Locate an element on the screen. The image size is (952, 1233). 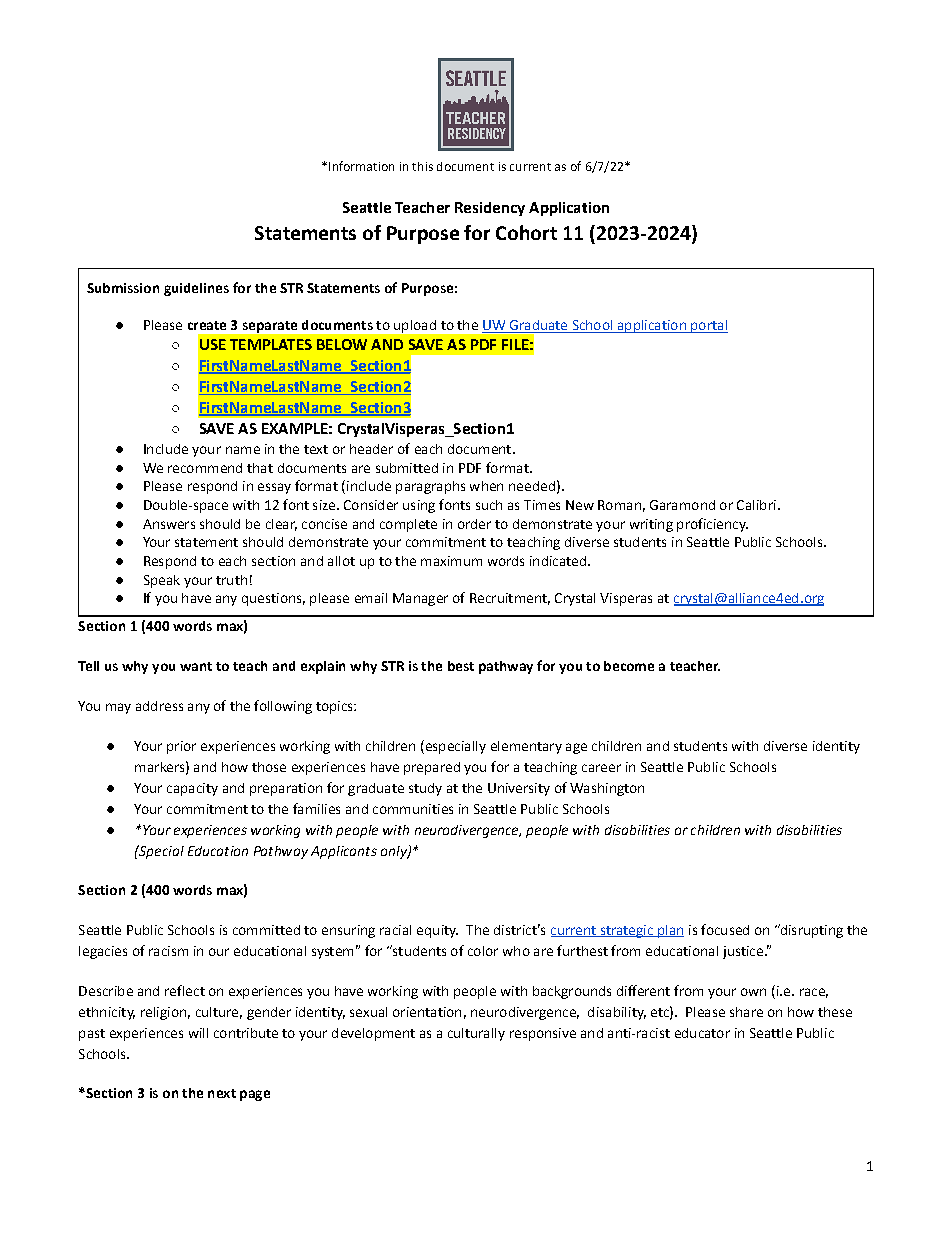
best is located at coordinates (461, 666).
